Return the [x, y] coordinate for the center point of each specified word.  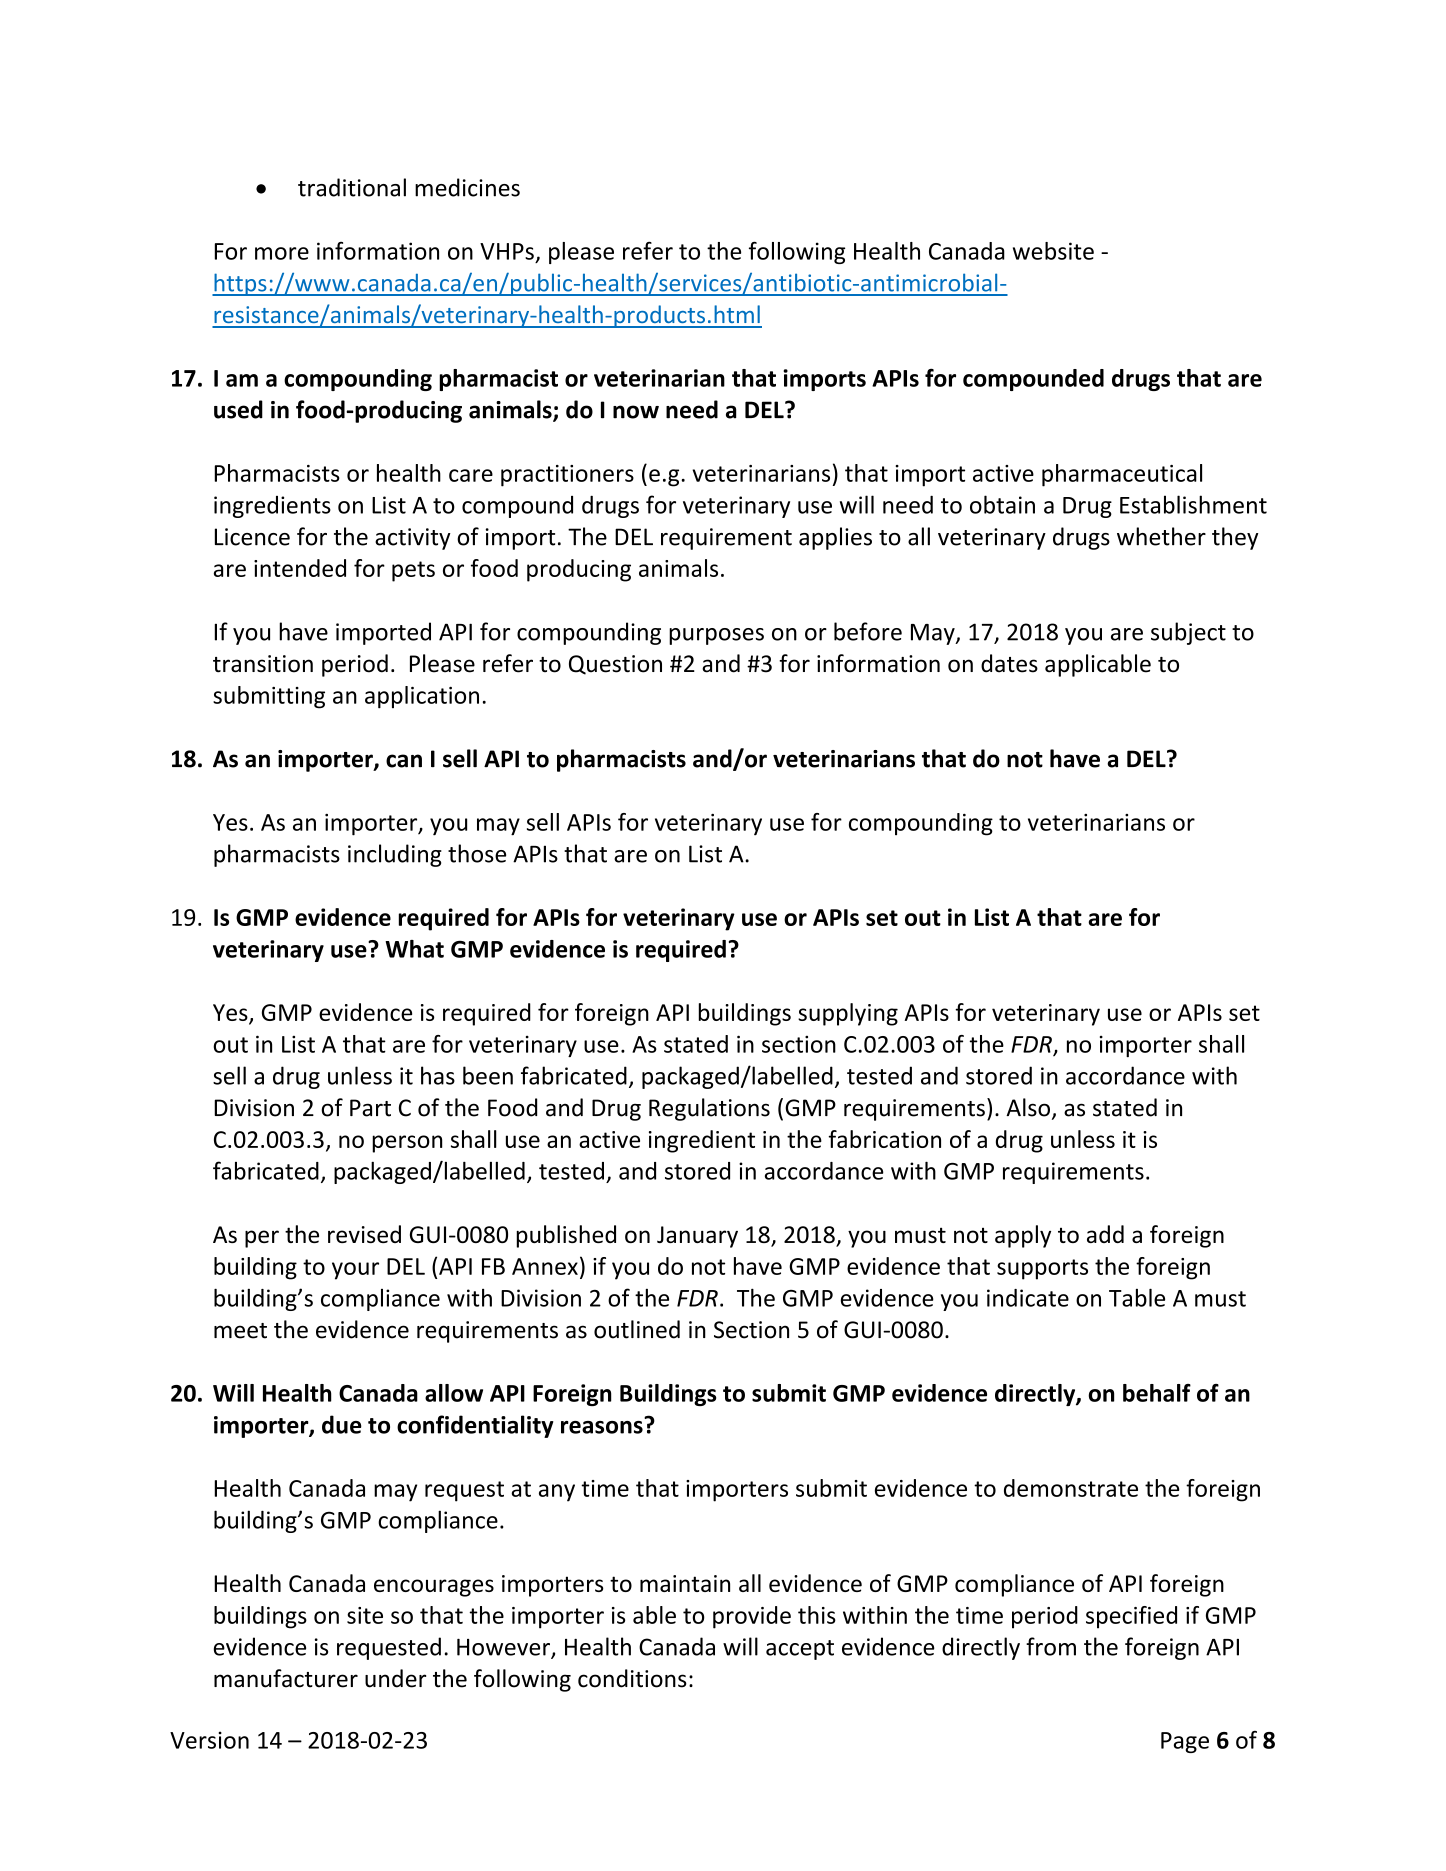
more [282, 253]
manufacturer [286, 1678]
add [1105, 1234]
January [697, 1237]
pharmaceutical [1122, 475]
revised [364, 1234]
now [636, 412]
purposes [716, 636]
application [422, 697]
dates [1009, 663]
